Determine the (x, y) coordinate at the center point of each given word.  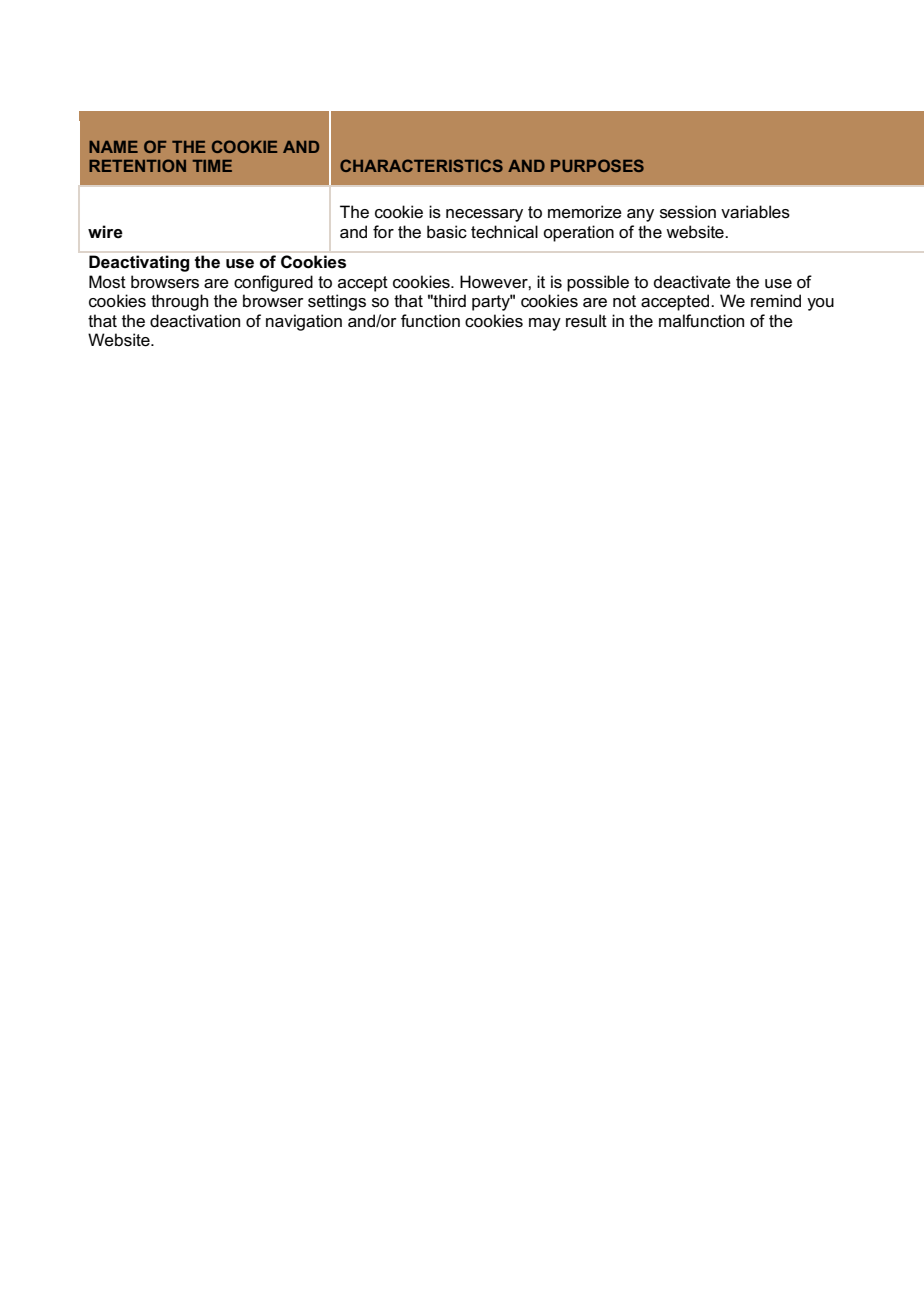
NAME (113, 147)
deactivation (195, 321)
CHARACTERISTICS (421, 165)
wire (105, 232)
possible (598, 283)
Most (107, 282)
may (545, 324)
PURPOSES (597, 165)
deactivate (692, 282)
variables (755, 212)
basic (447, 232)
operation (578, 233)
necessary (484, 215)
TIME (212, 166)
